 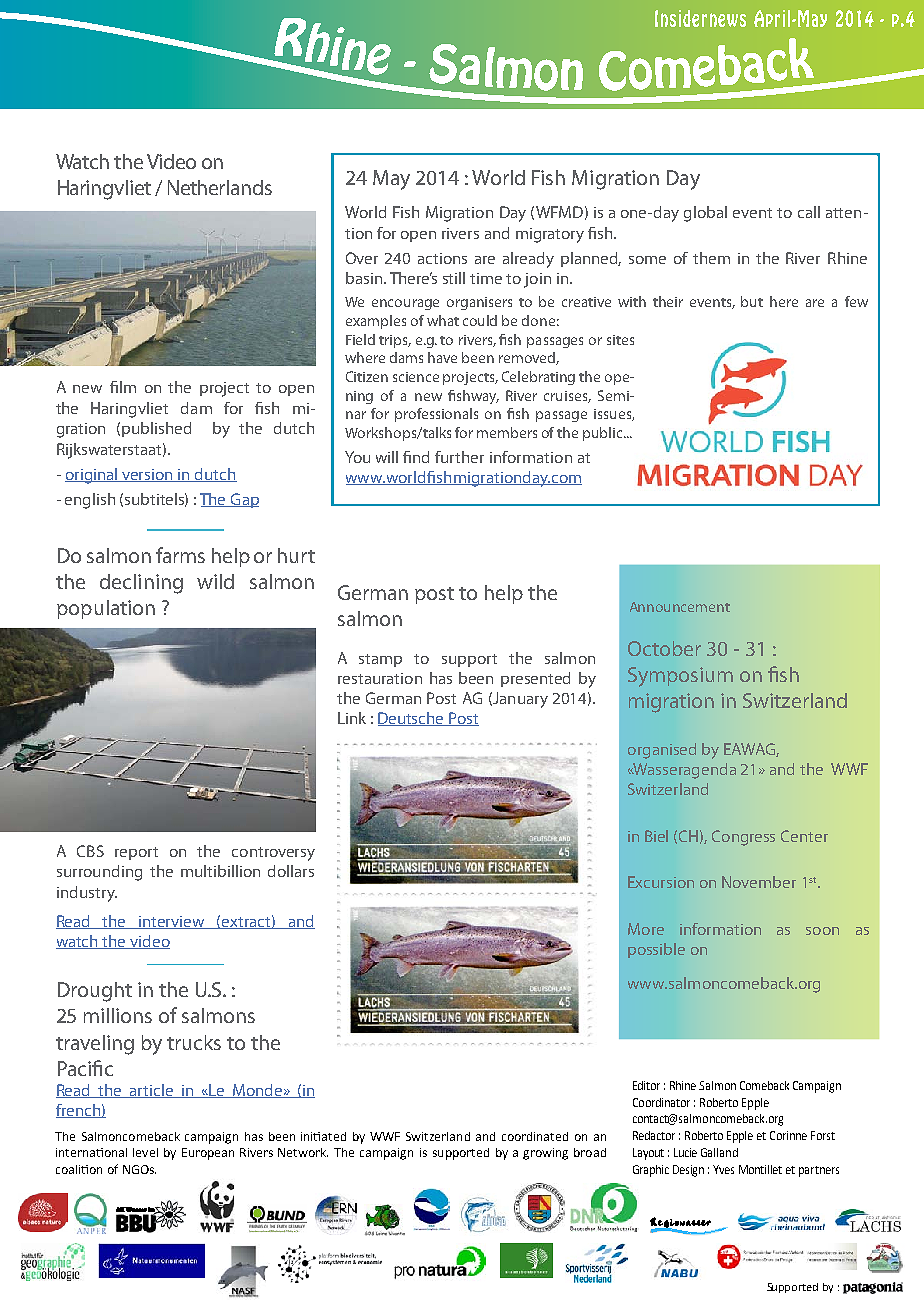 What do you see at coordinates (220, 187) in the page?
I see `Netherlands` at bounding box center [220, 187].
